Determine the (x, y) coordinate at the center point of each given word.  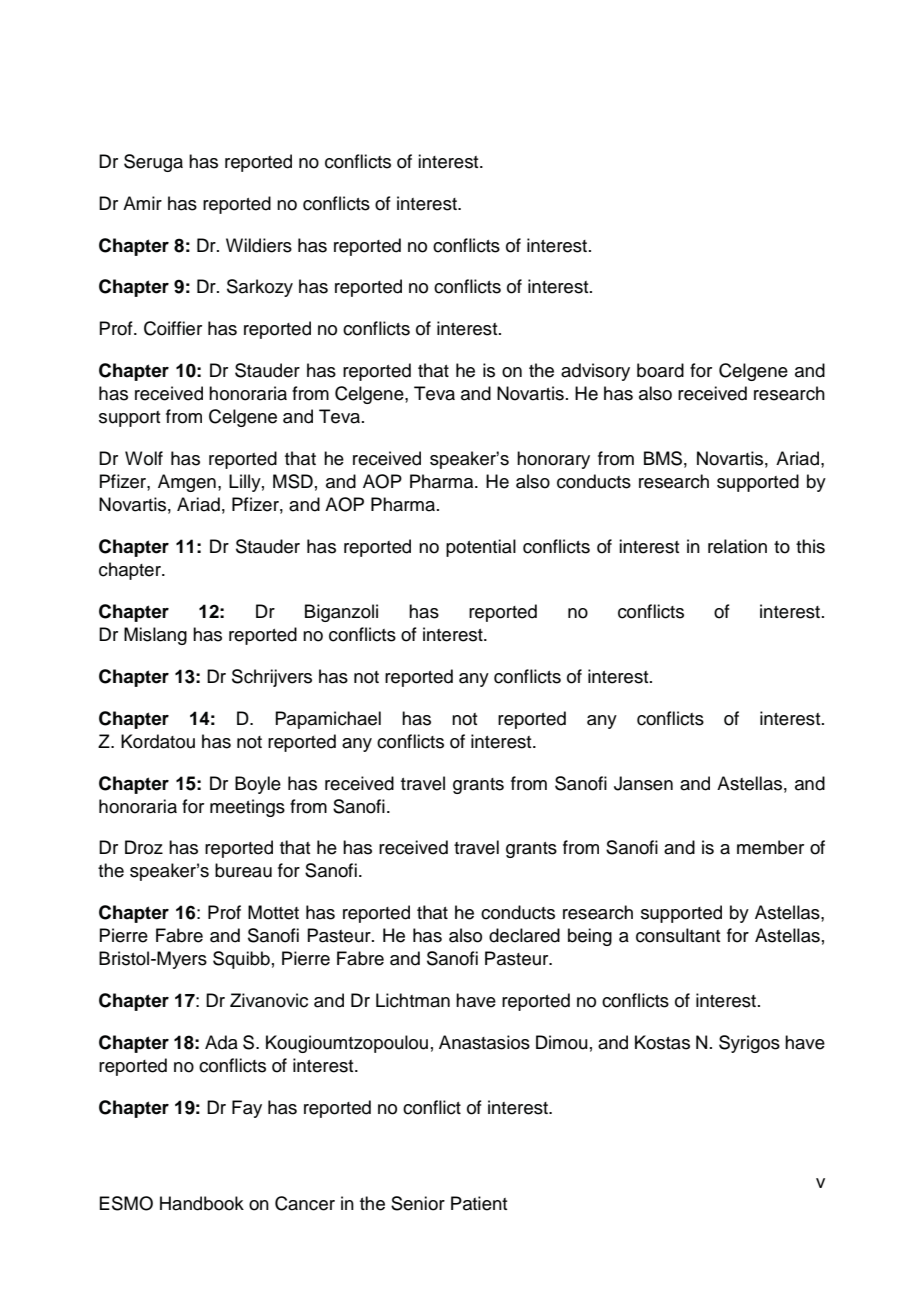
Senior (418, 1203)
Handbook (202, 1203)
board (660, 370)
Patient (479, 1203)
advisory (595, 372)
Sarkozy (260, 288)
